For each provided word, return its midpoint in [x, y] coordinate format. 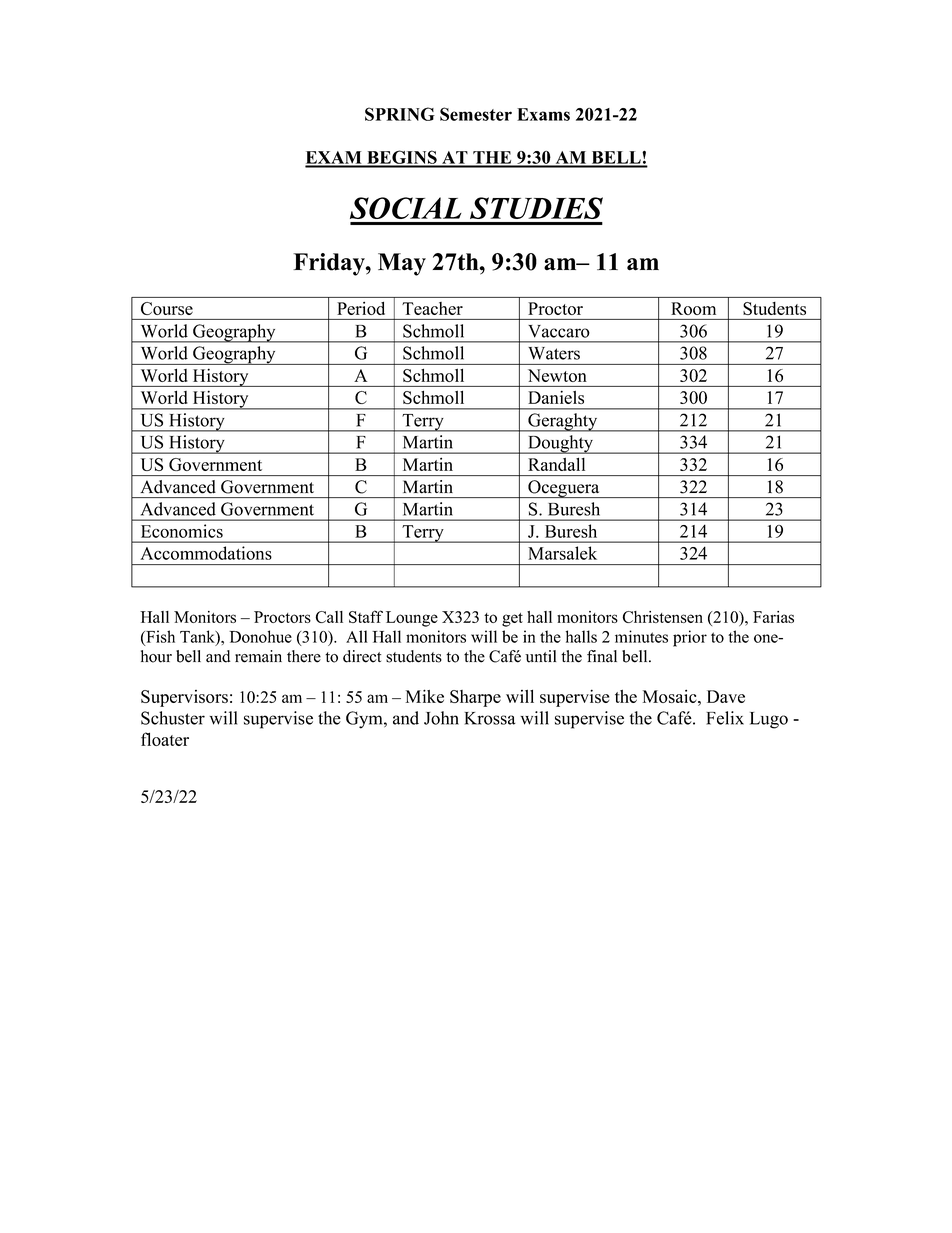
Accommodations [206, 553]
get [512, 620]
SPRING [400, 114]
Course [167, 308]
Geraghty [563, 422]
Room [694, 308]
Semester [476, 114]
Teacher [432, 308]
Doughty [561, 444]
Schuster [173, 718]
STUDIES [536, 208]
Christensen [663, 617]
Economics [182, 531]
